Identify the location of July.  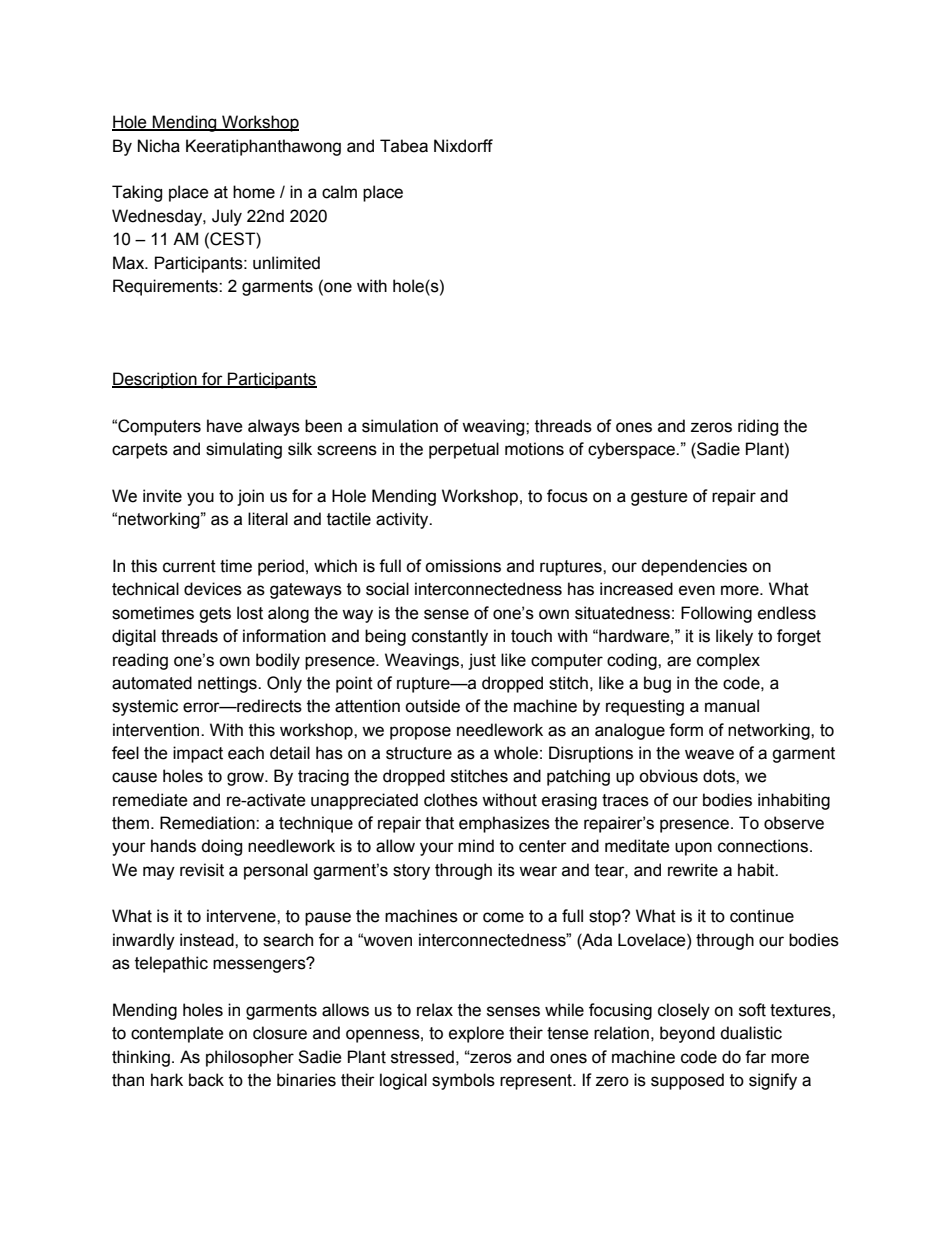
(227, 217).
